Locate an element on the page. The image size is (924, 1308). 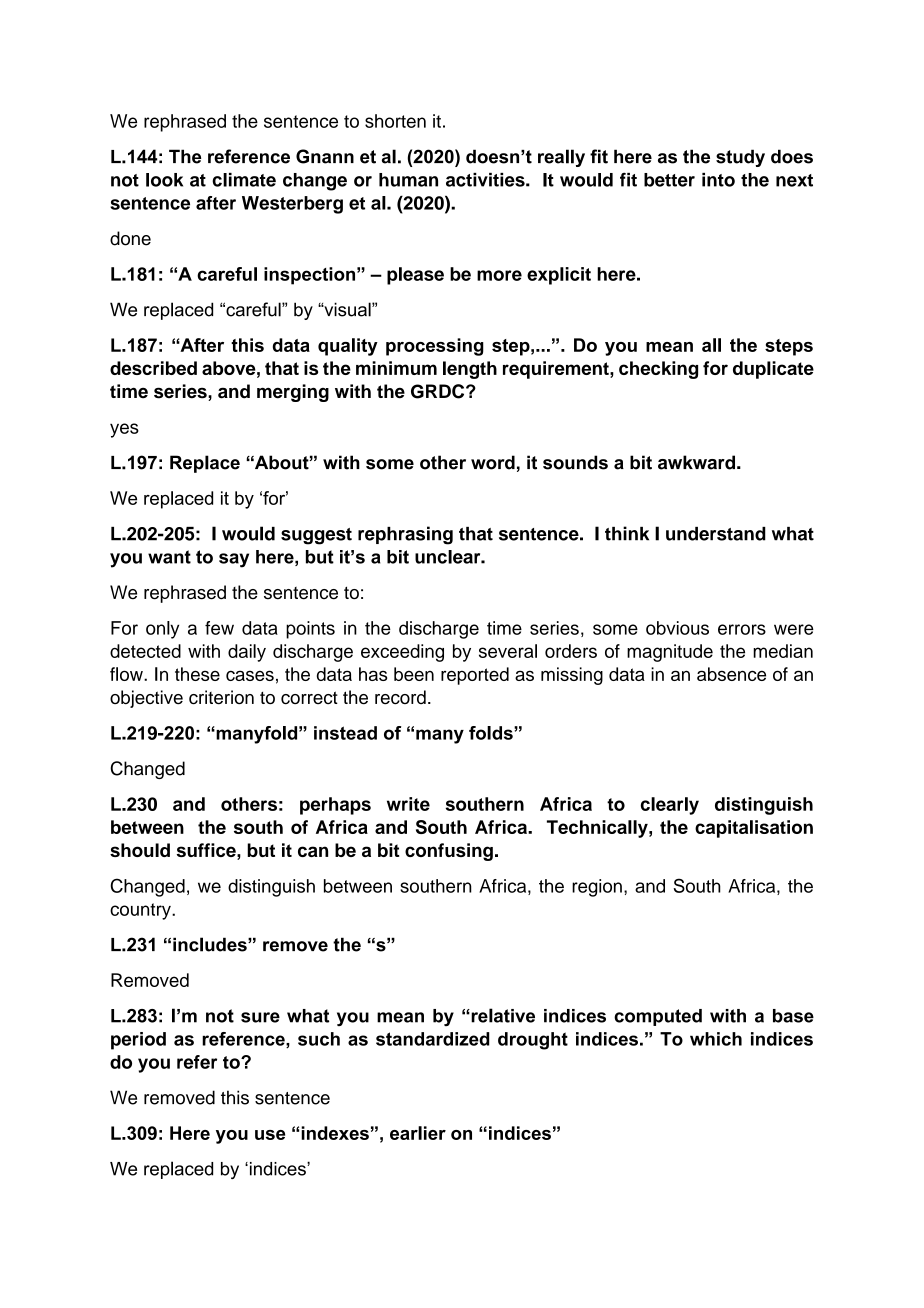
errors is located at coordinates (742, 629).
